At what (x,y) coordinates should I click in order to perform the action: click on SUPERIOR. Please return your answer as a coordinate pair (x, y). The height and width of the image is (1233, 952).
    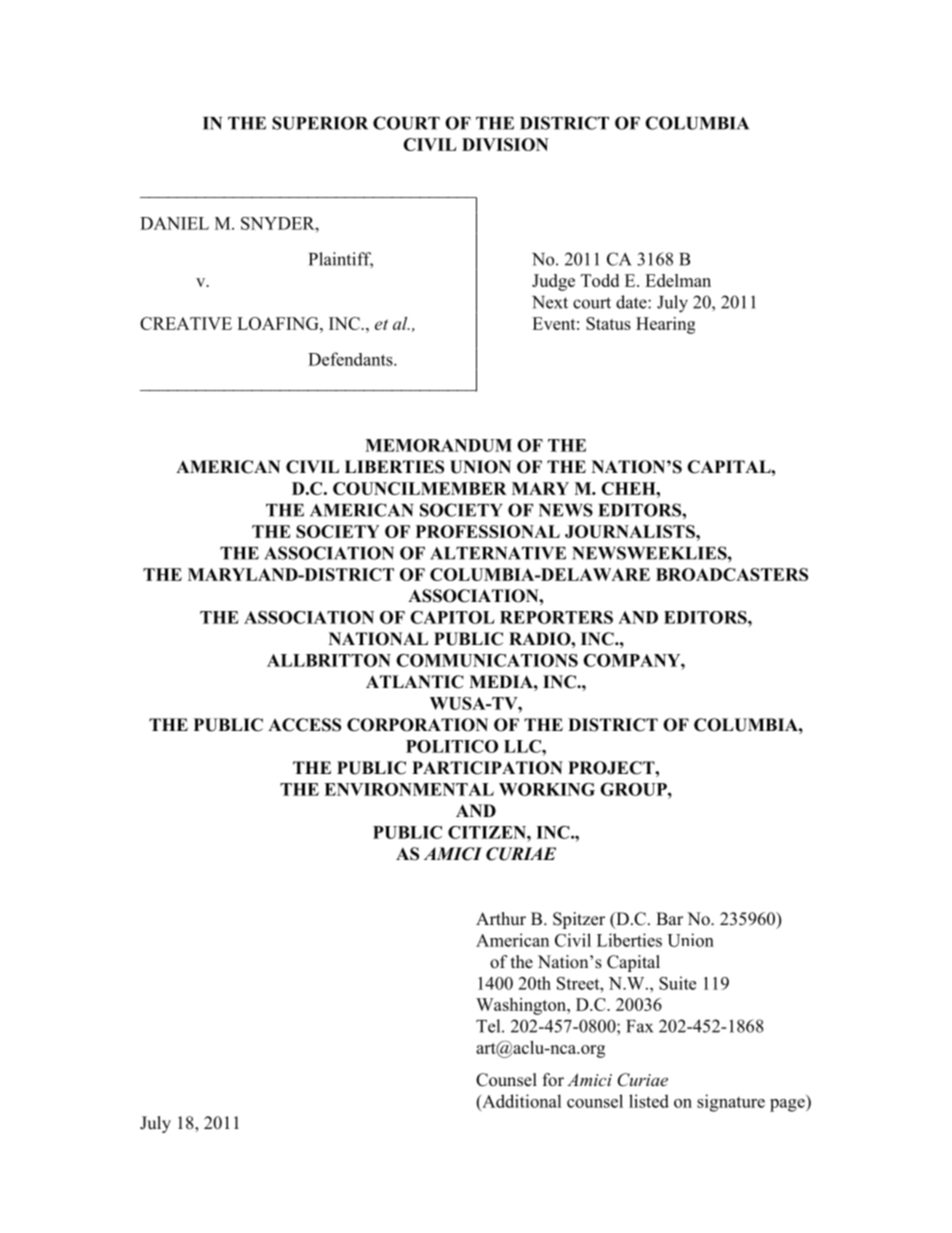
    Looking at the image, I should click on (320, 123).
